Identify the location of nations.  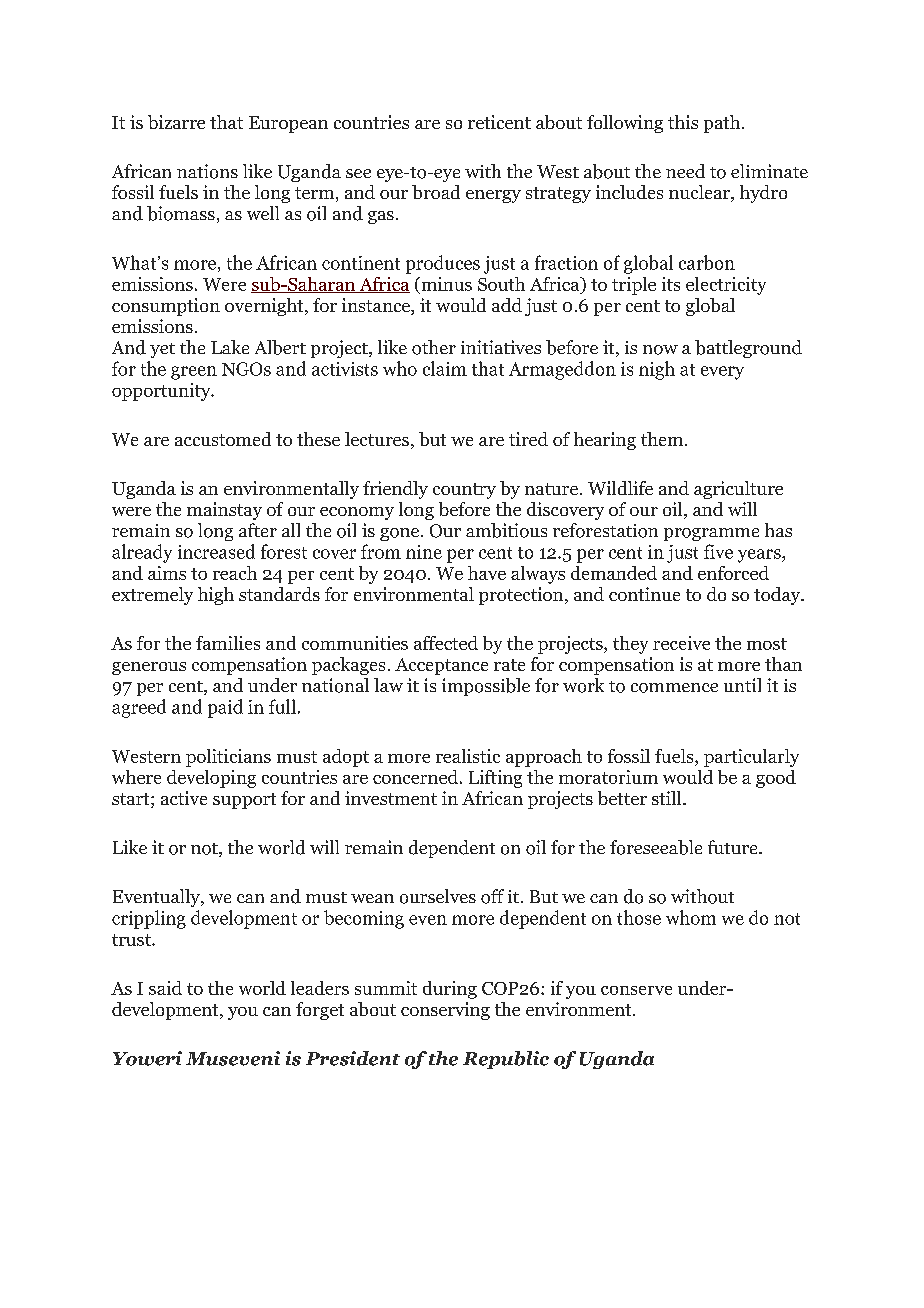
(207, 171).
